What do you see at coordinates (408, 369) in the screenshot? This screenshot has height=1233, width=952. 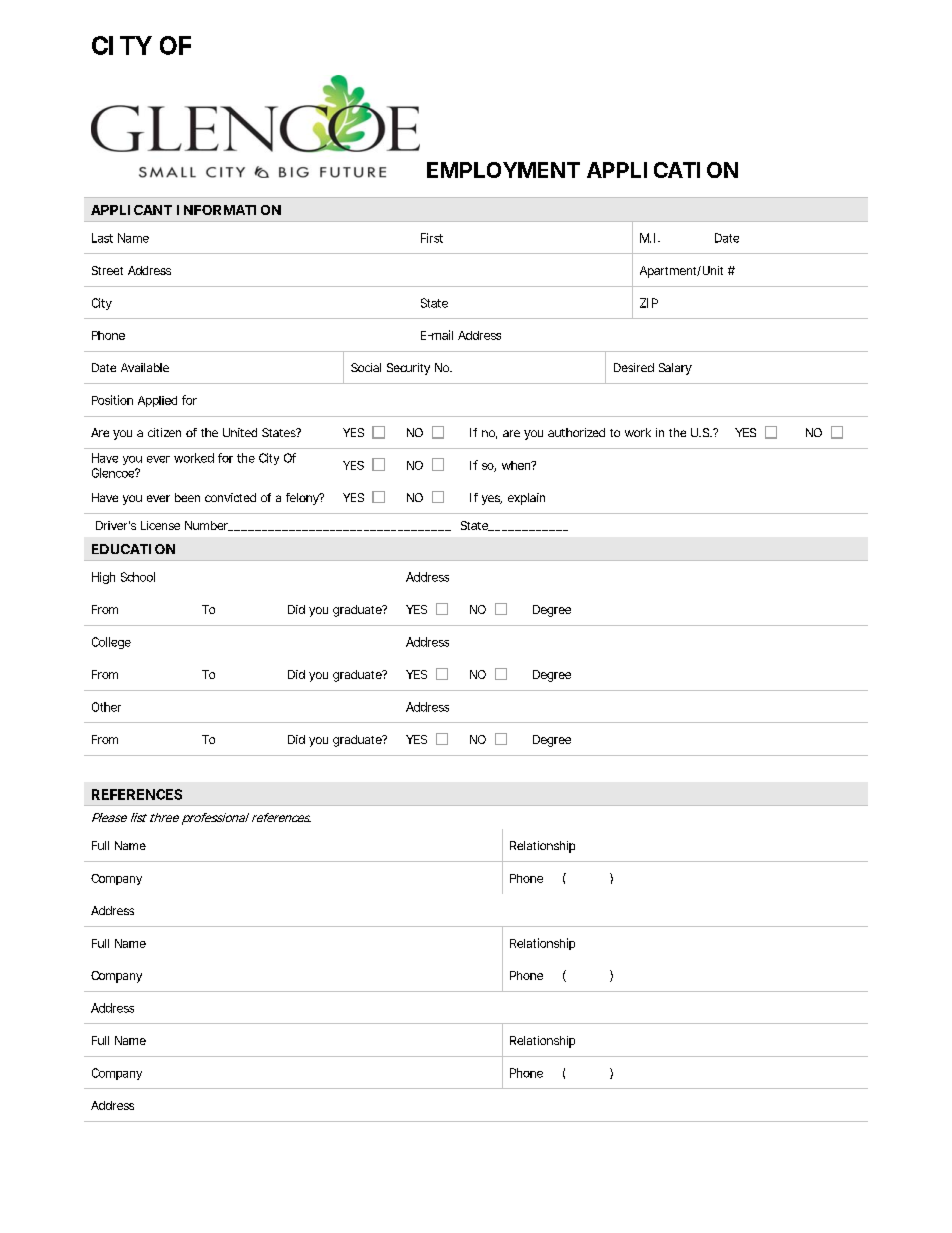 I see `Security` at bounding box center [408, 369].
